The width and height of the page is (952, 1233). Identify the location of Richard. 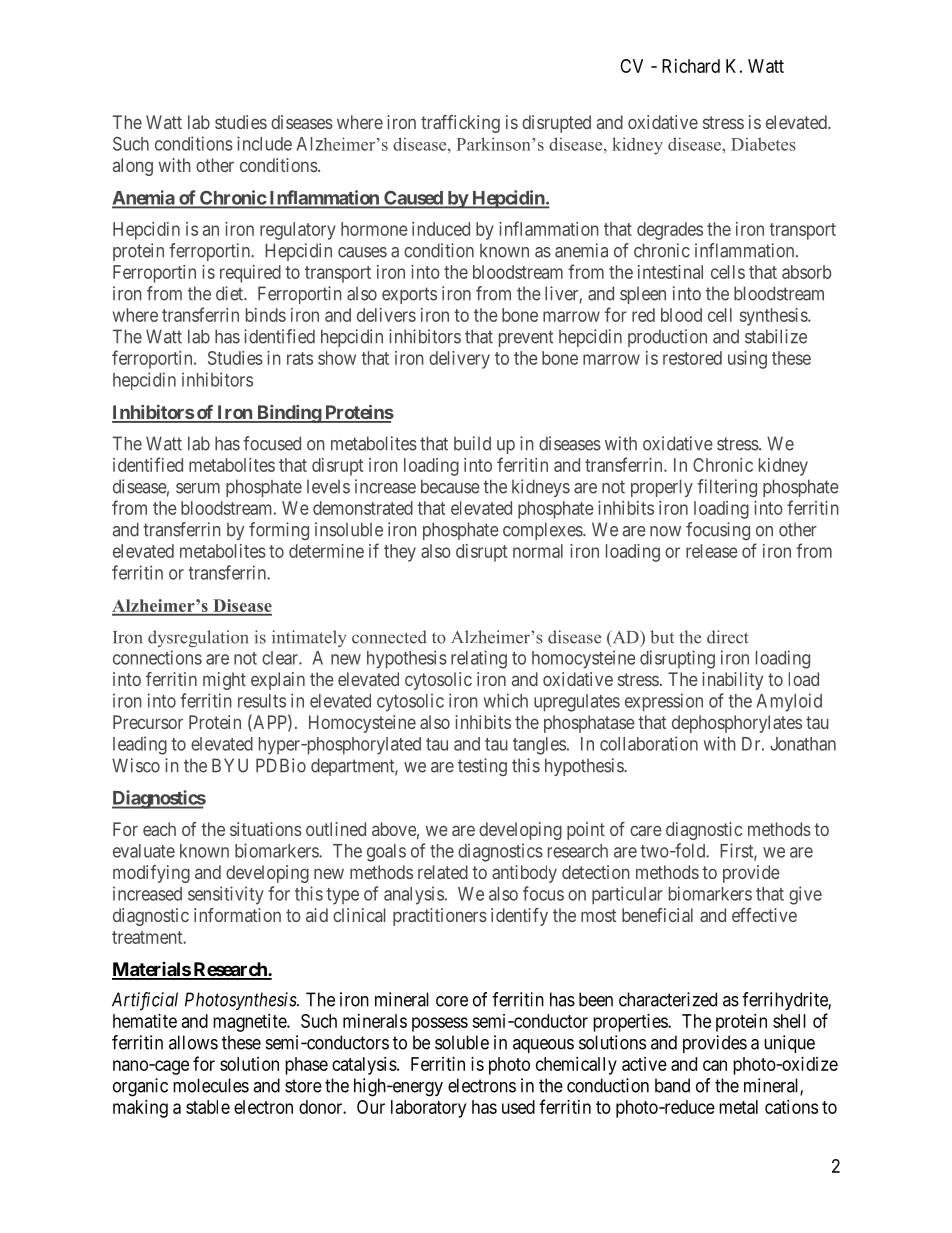
(691, 66).
